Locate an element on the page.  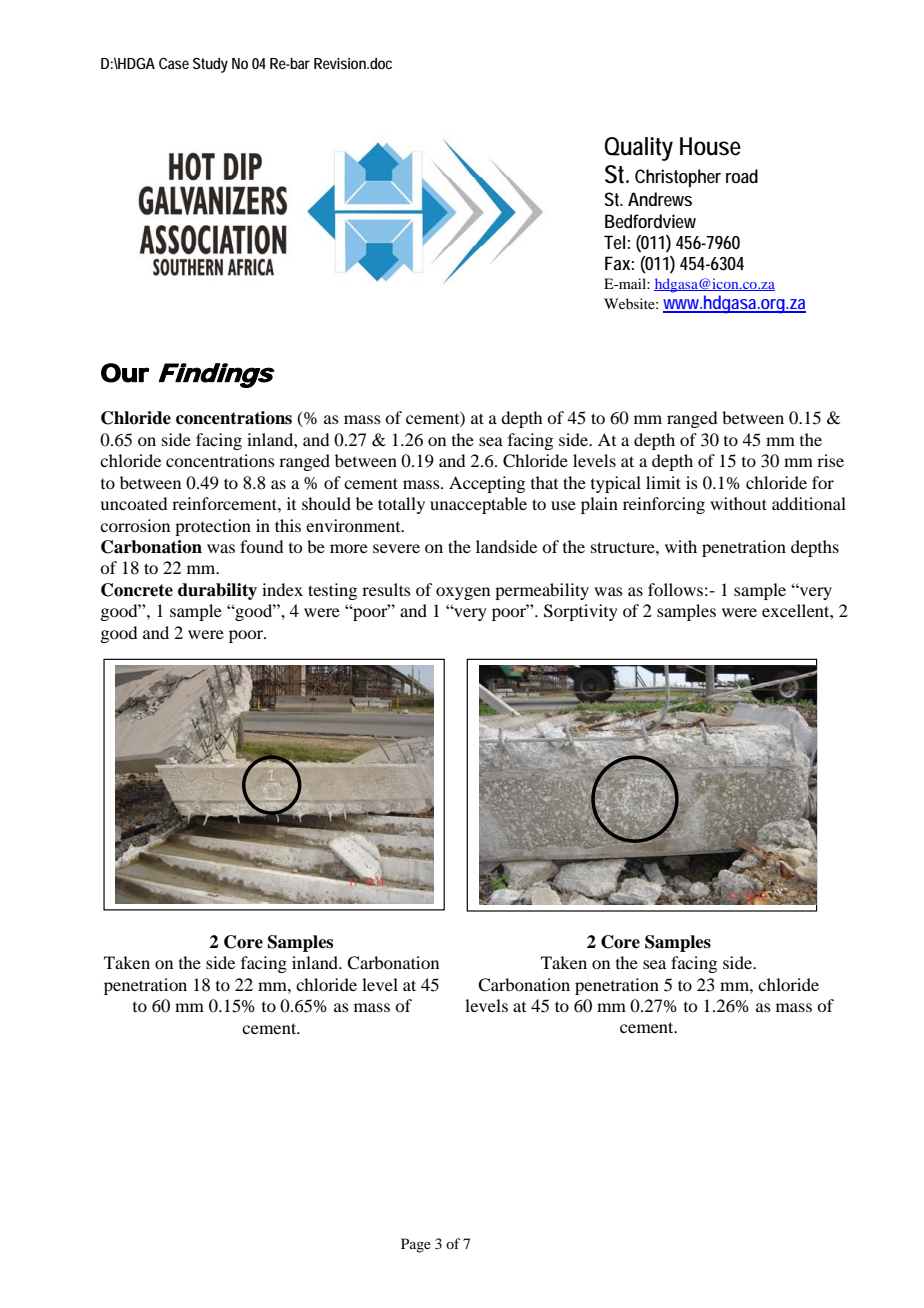
additional is located at coordinates (809, 503).
